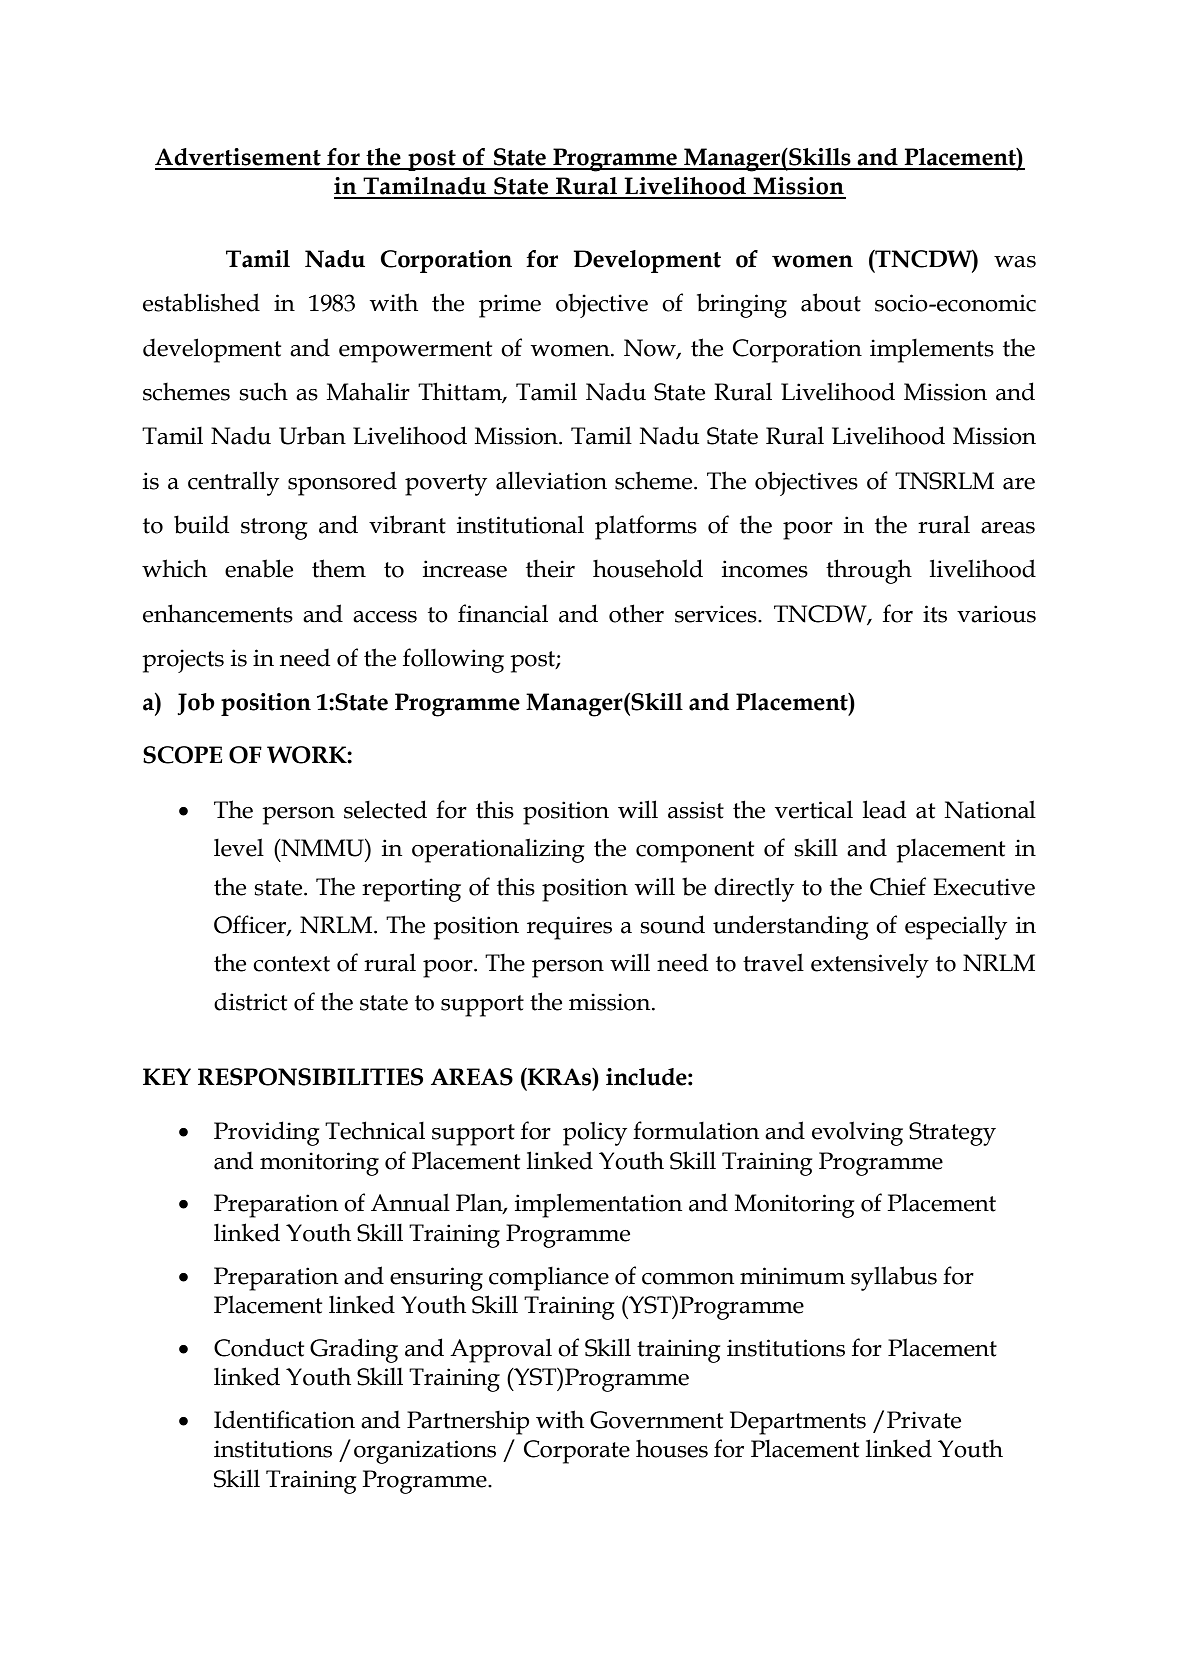  I want to click on Chief, so click(898, 886).
